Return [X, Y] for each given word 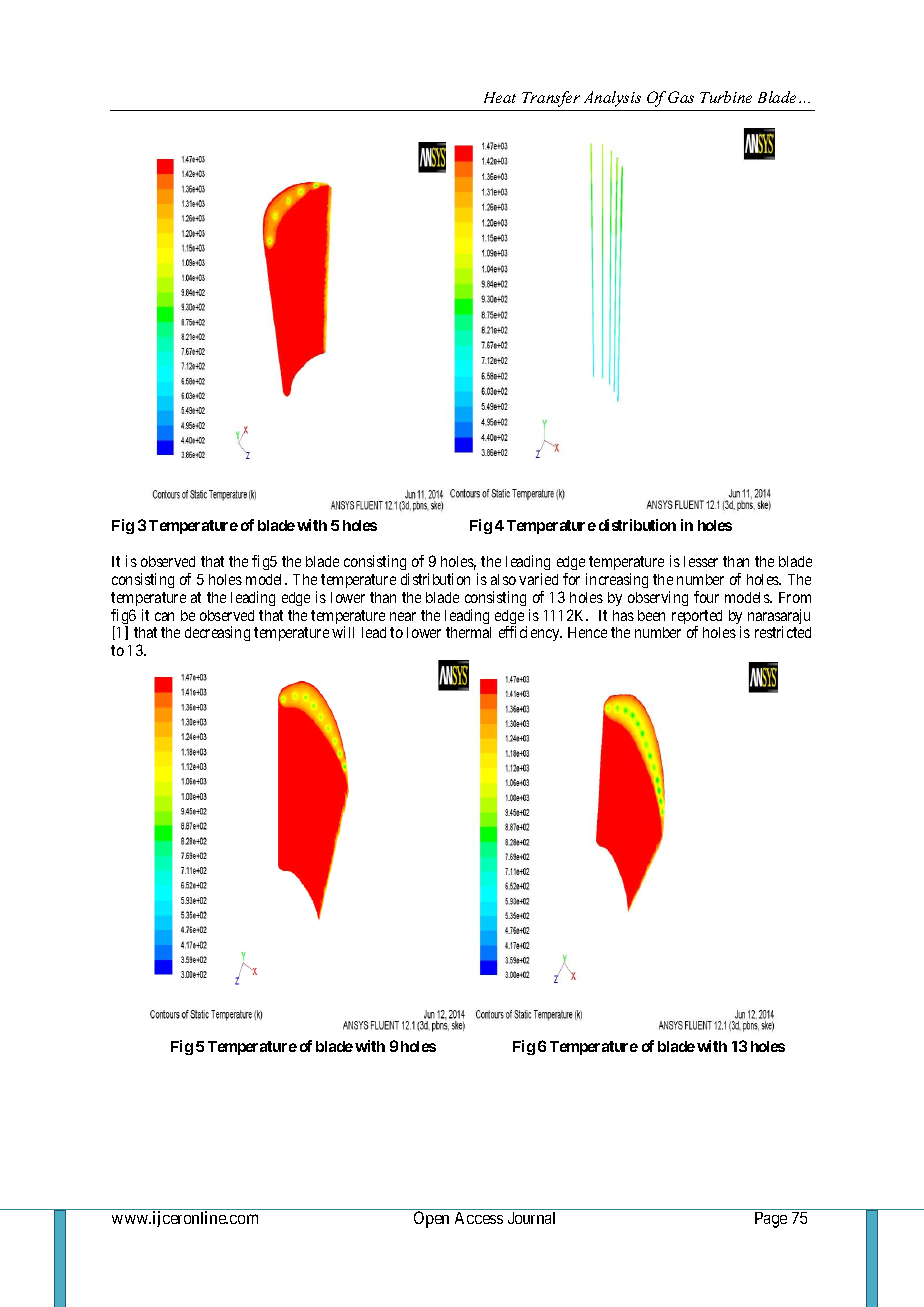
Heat [500, 97]
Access [479, 1218]
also [503, 579]
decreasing [217, 633]
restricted [783, 632]
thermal [468, 632]
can [164, 616]
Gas [681, 97]
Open [431, 1219]
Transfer [551, 99]
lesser [701, 561]
